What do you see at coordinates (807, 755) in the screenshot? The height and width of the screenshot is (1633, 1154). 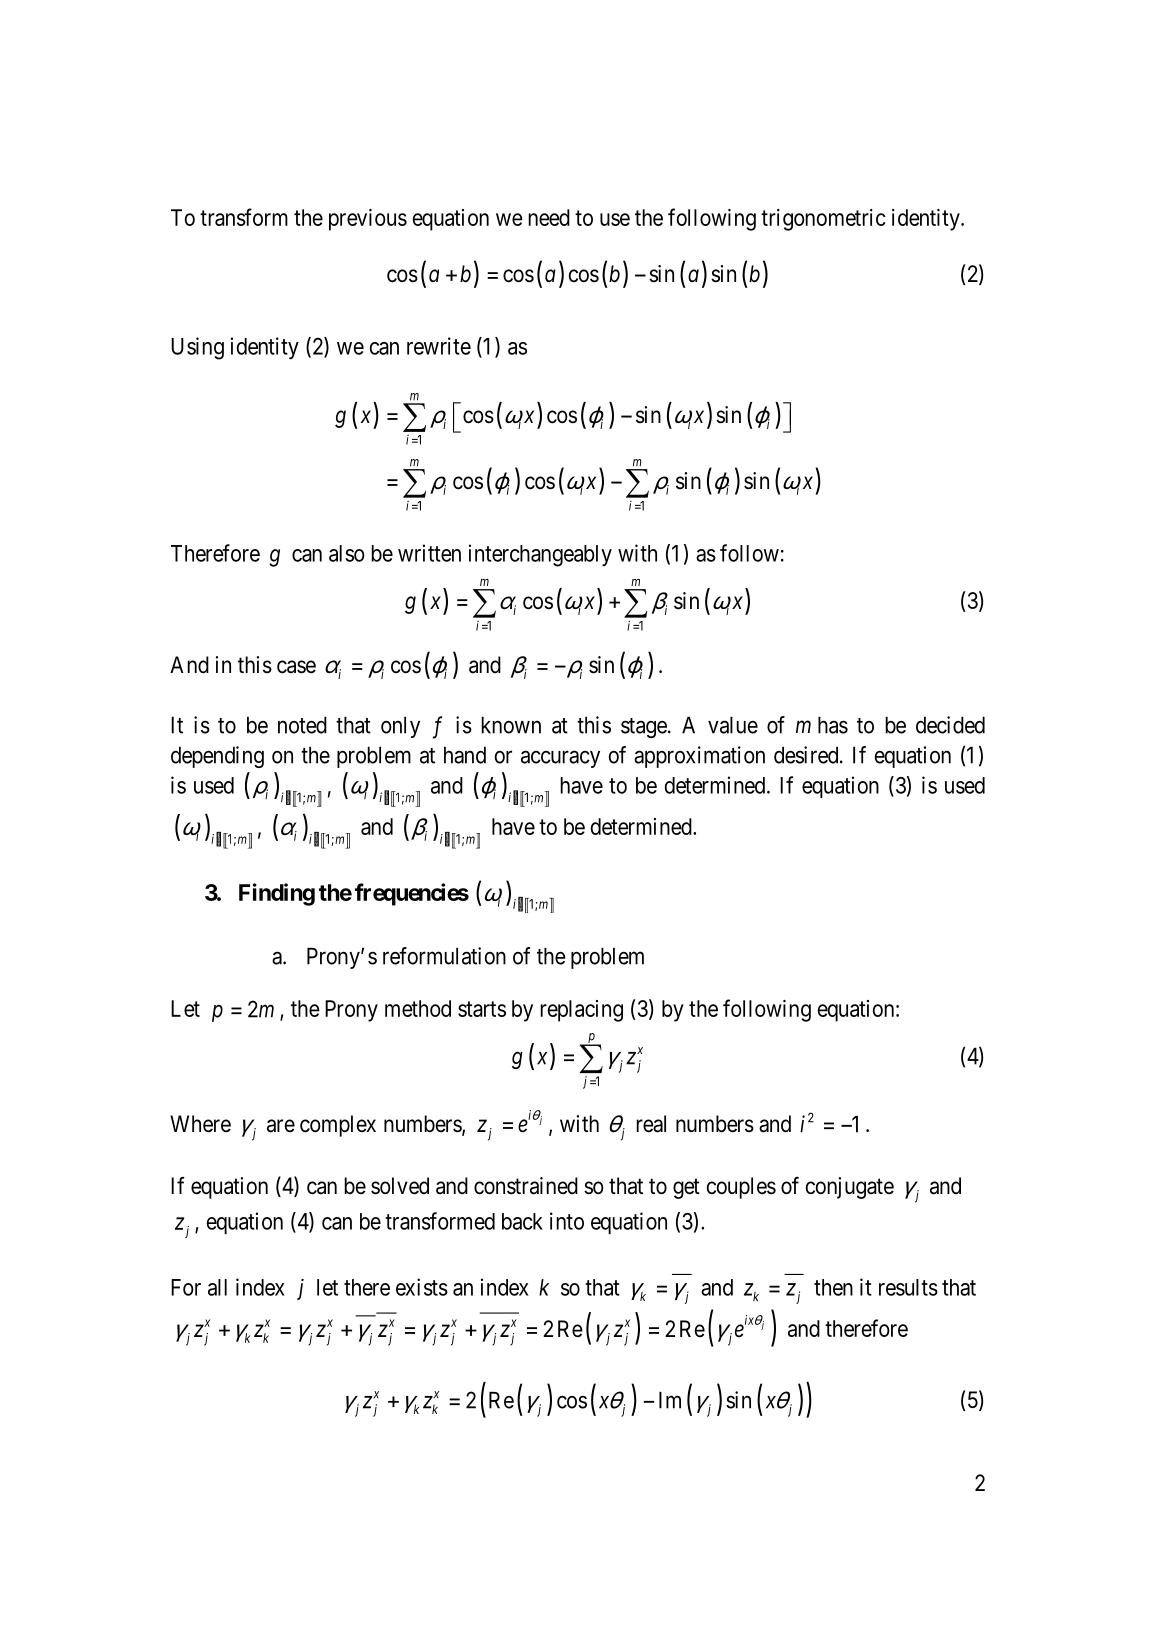 I see `desired` at bounding box center [807, 755].
